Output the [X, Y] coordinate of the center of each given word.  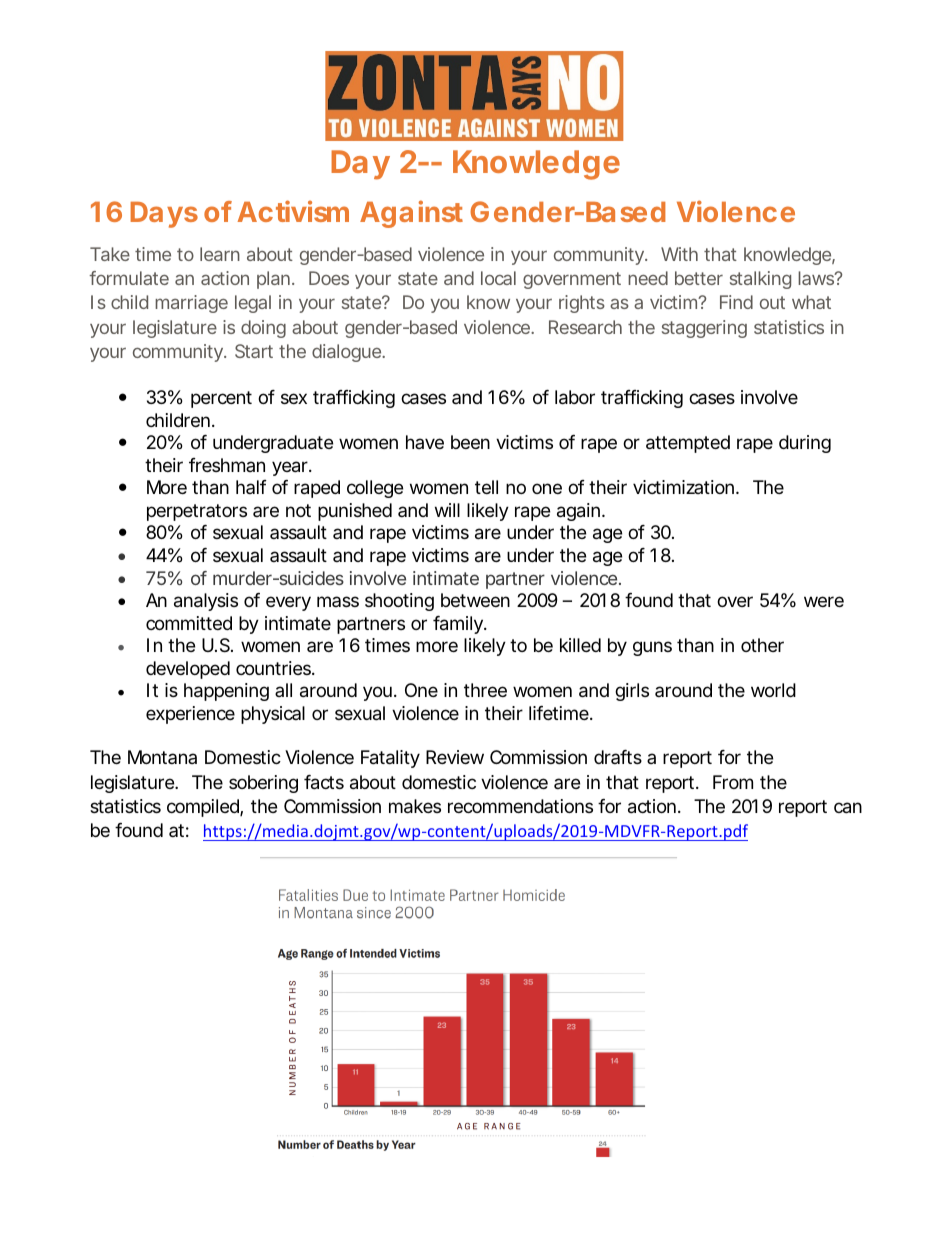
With [679, 254]
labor [575, 397]
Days [164, 215]
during [805, 444]
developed [188, 670]
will [447, 510]
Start [254, 351]
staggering [704, 329]
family [459, 625]
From [733, 782]
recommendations [520, 806]
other [762, 645]
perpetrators [197, 512]
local [498, 278]
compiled [204, 808]
